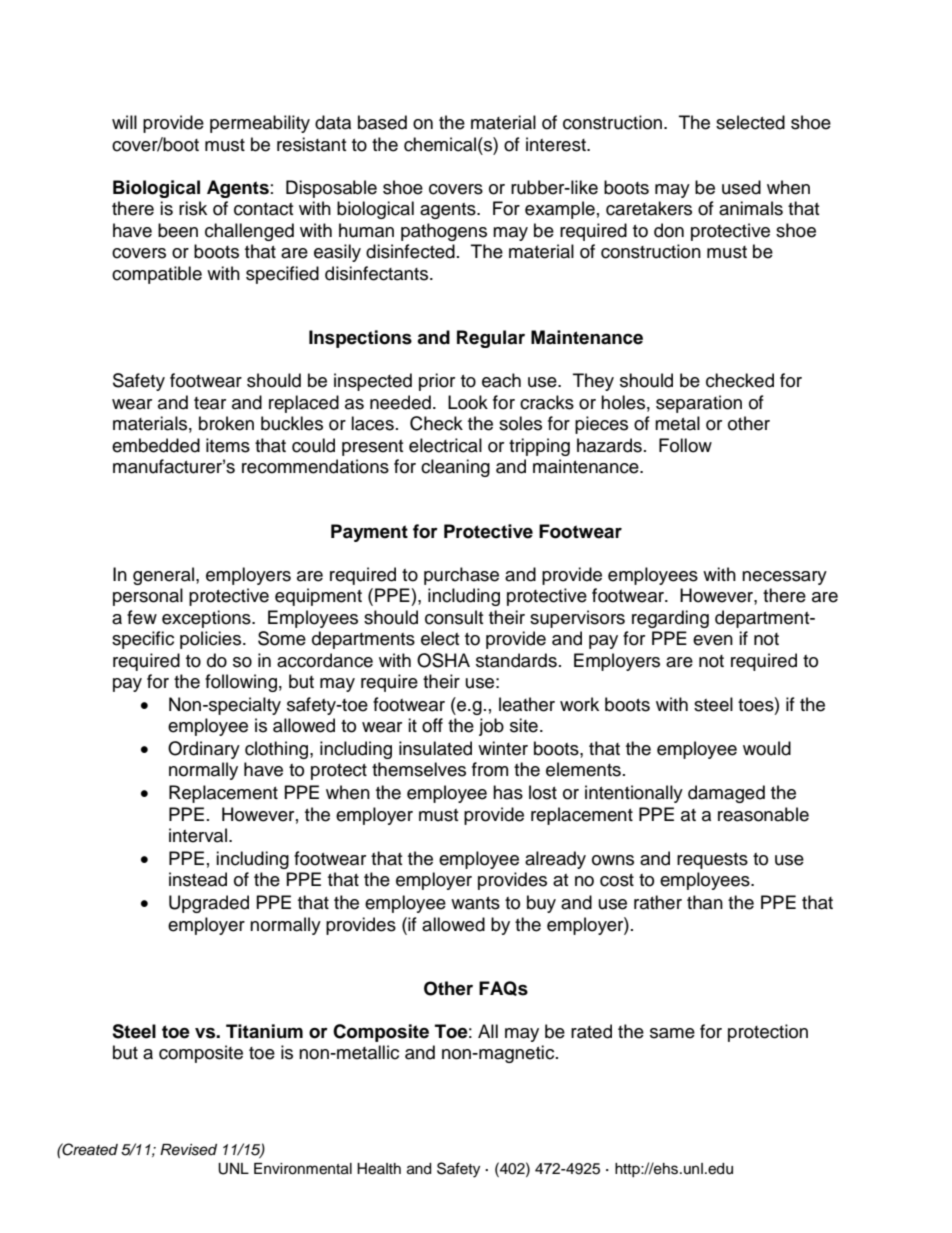 This page has width=952, height=1233. Describe the element at coordinates (228, 445) in the page. I see `items` at that location.
